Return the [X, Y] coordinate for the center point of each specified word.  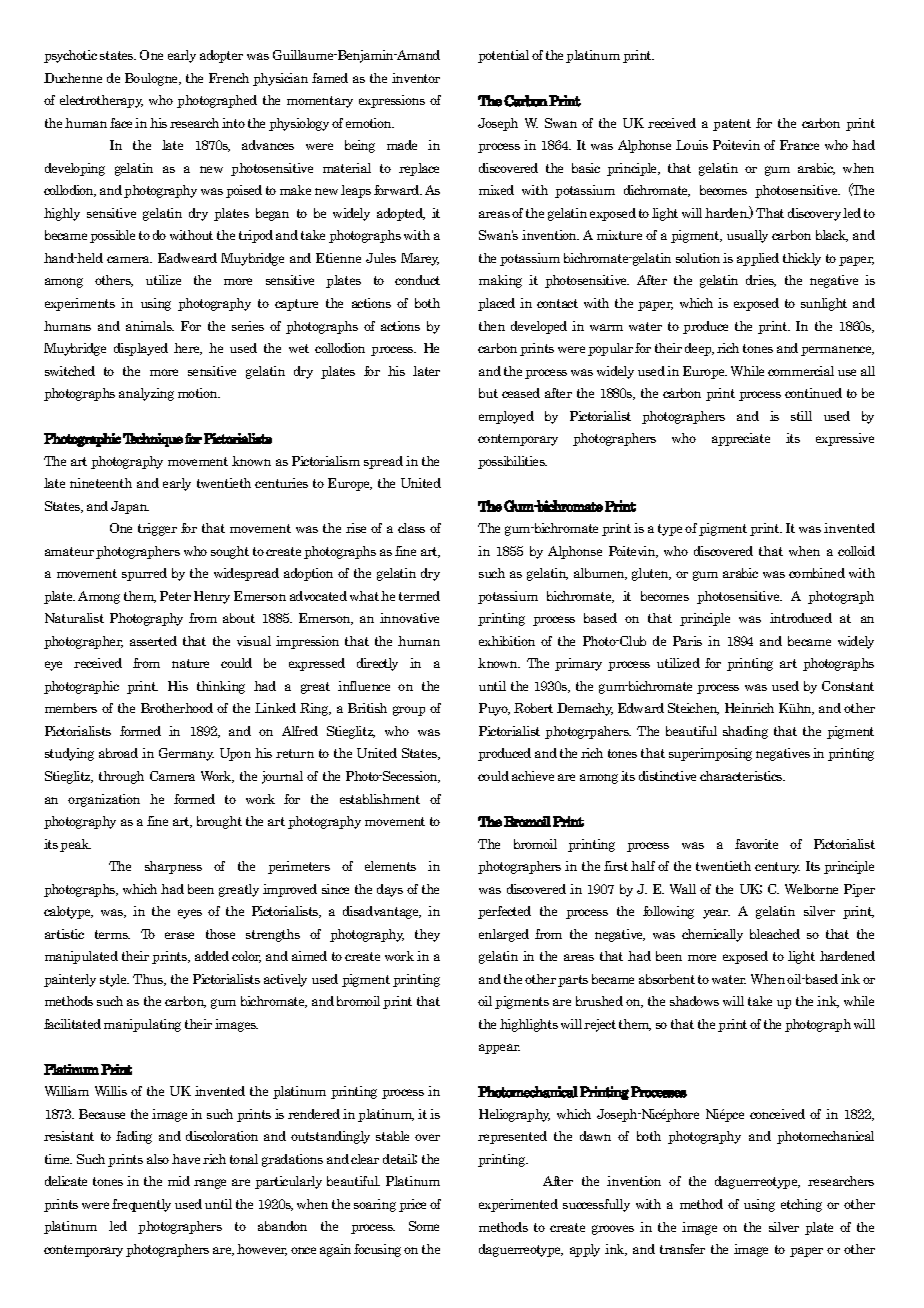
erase [179, 935]
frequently [141, 1205]
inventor [416, 78]
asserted [153, 641]
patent [732, 125]
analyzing [146, 394]
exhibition [507, 641]
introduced [801, 618]
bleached [775, 934]
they [427, 935]
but [488, 393]
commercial [801, 371]
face [121, 123]
